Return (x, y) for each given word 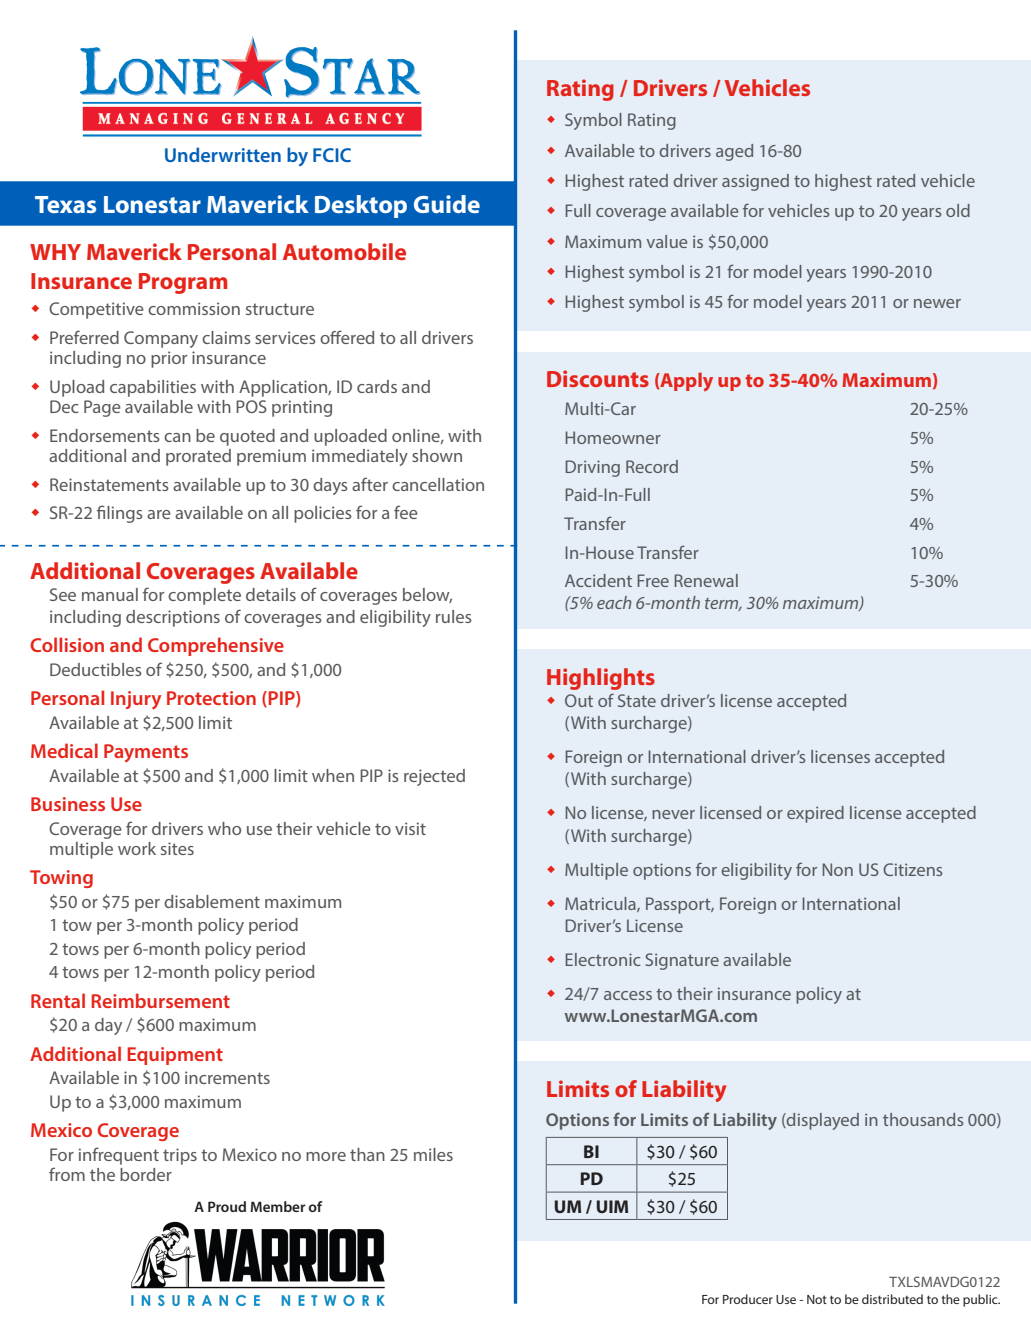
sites (177, 848)
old (958, 210)
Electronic (603, 959)
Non (837, 869)
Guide (447, 204)
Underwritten (223, 154)
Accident (598, 580)
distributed (892, 1299)
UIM (612, 1206)
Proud (227, 1206)
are (159, 514)
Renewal (706, 580)
